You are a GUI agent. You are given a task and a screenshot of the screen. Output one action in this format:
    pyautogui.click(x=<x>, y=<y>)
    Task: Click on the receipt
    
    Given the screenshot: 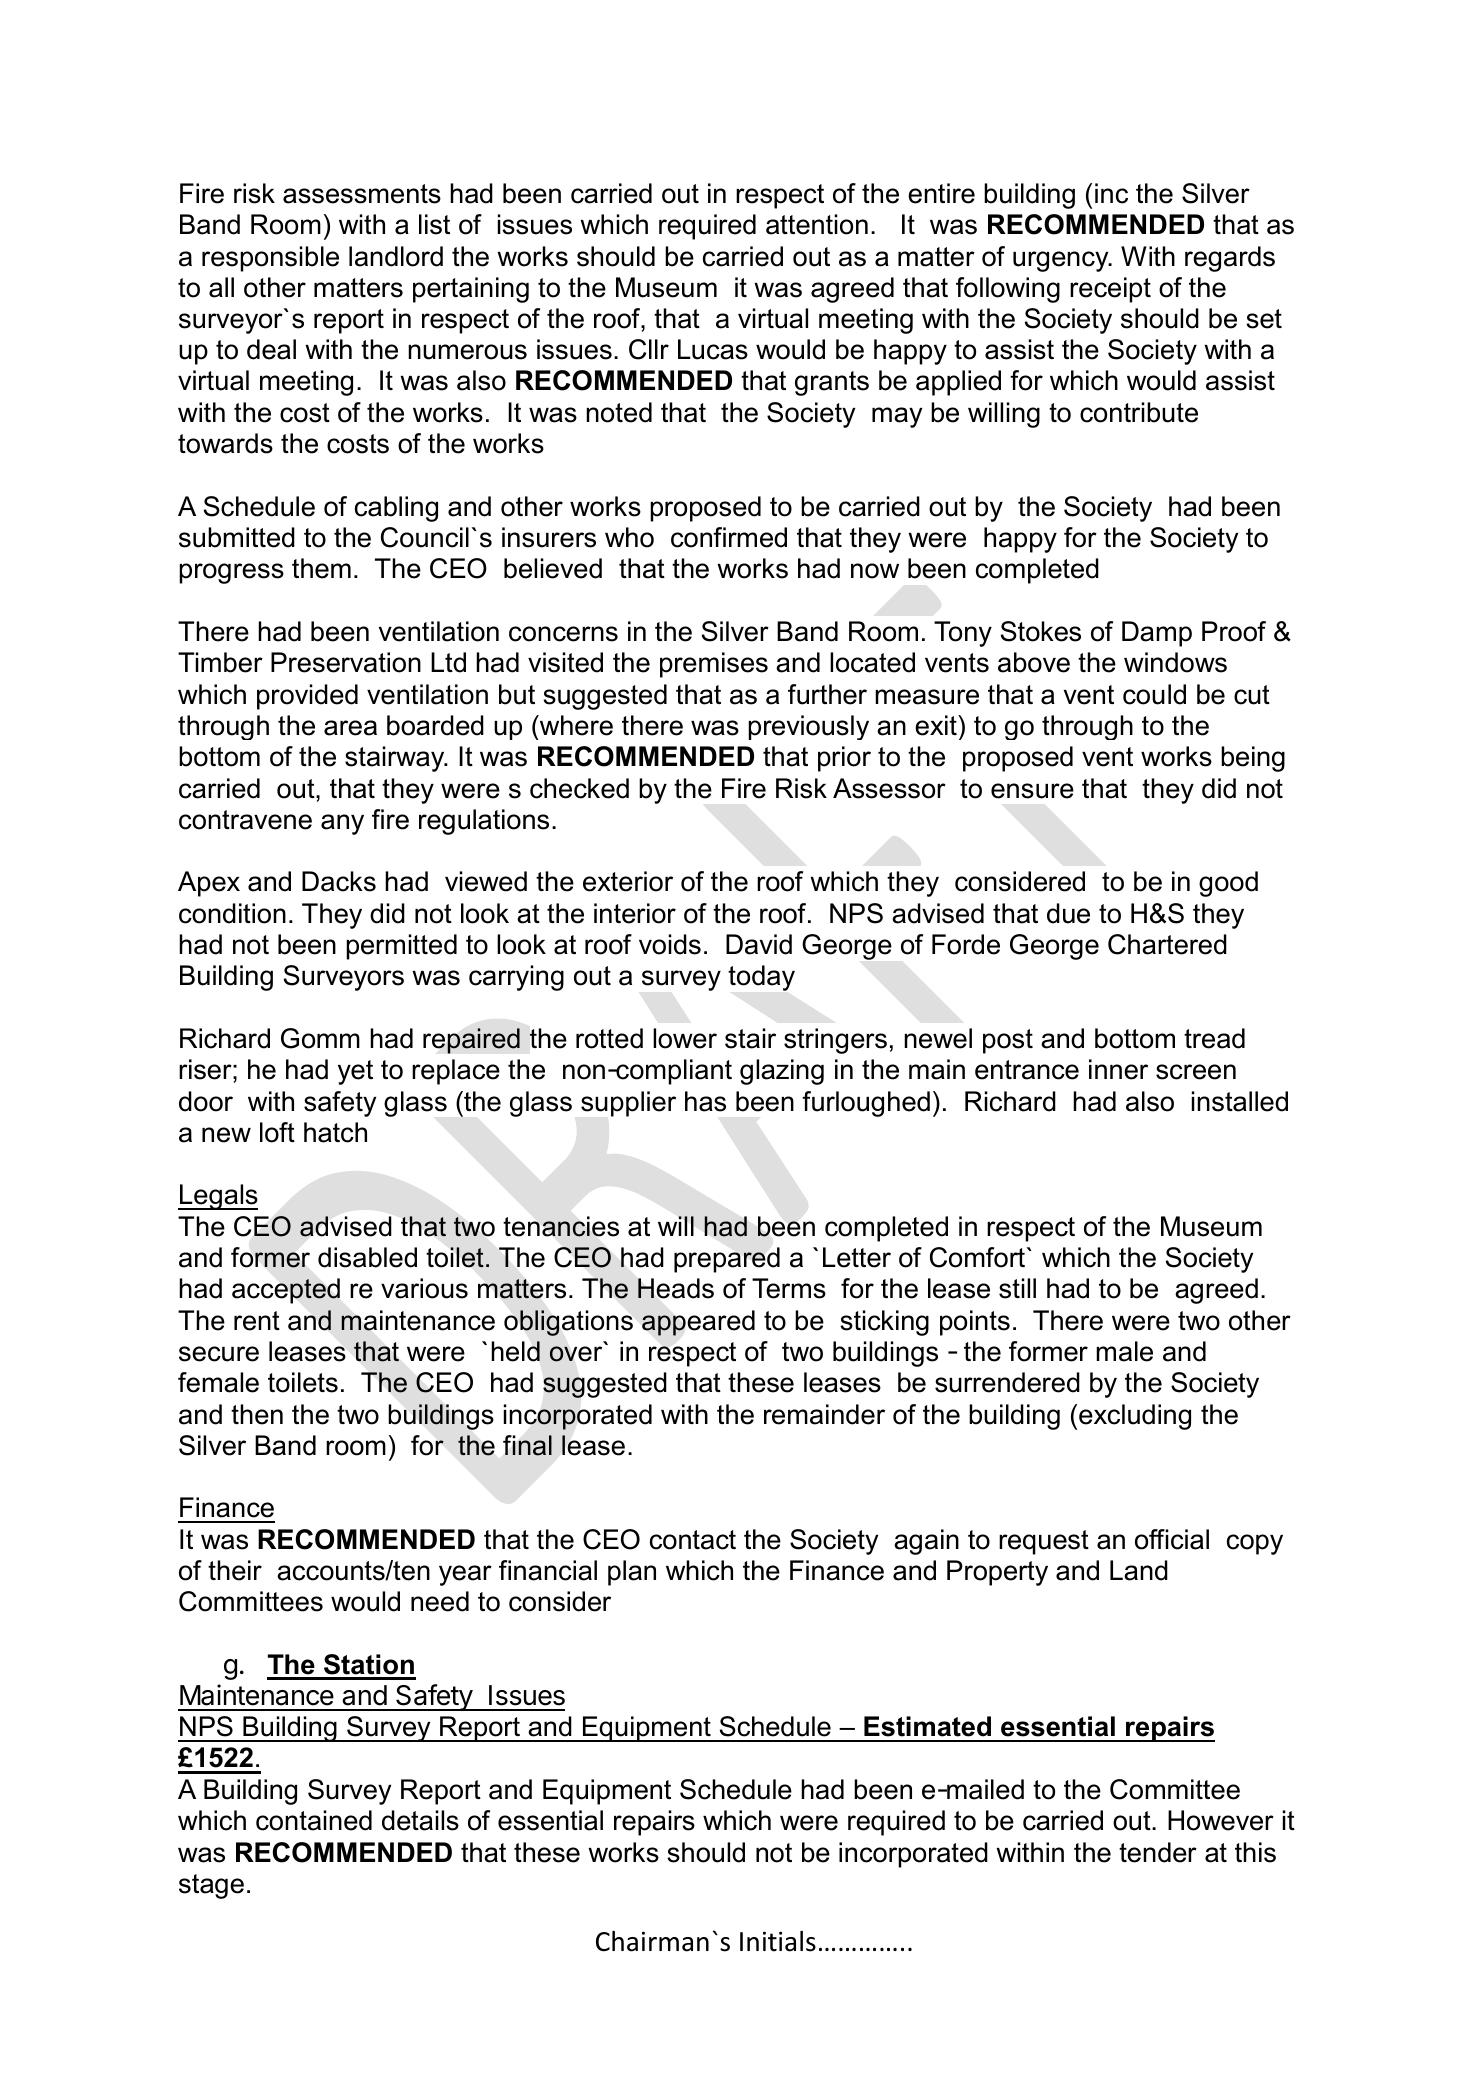 What is the action you would take?
    pyautogui.click(x=1110, y=290)
